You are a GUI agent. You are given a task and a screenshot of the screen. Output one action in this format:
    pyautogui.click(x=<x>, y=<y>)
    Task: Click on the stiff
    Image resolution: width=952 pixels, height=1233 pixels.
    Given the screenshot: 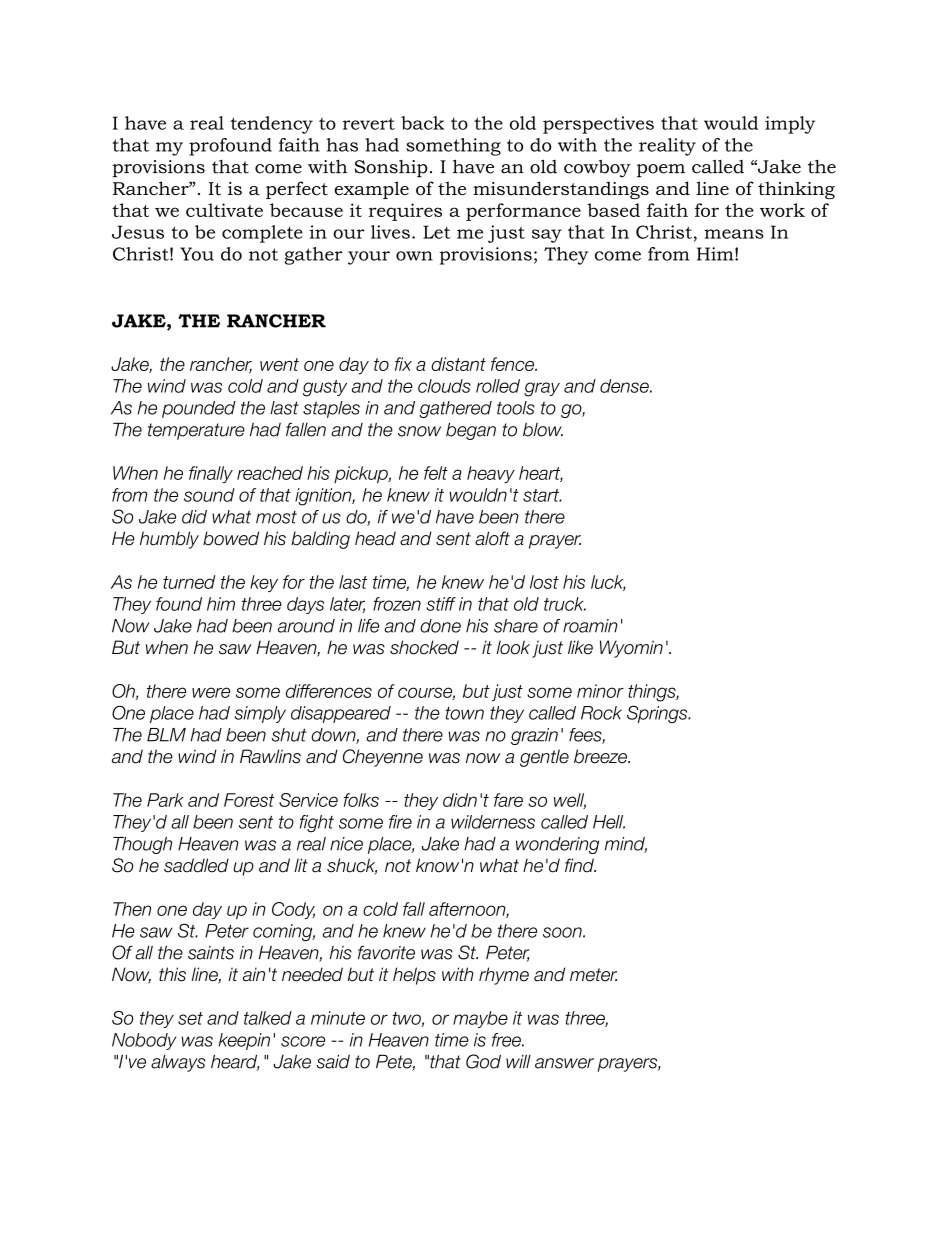 What is the action you would take?
    pyautogui.click(x=441, y=604)
